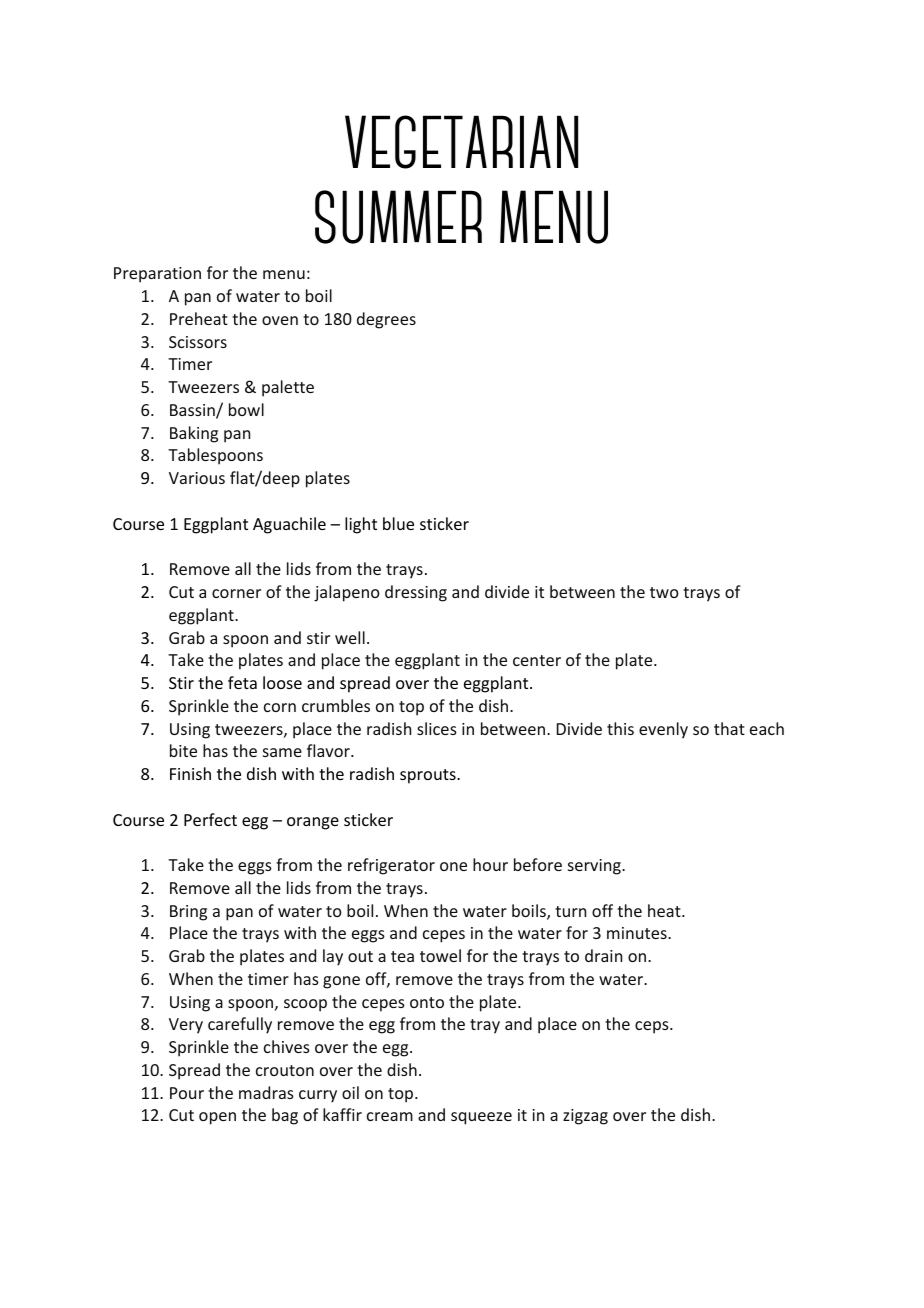 Image resolution: width=924 pixels, height=1308 pixels. I want to click on Perfect, so click(210, 819).
